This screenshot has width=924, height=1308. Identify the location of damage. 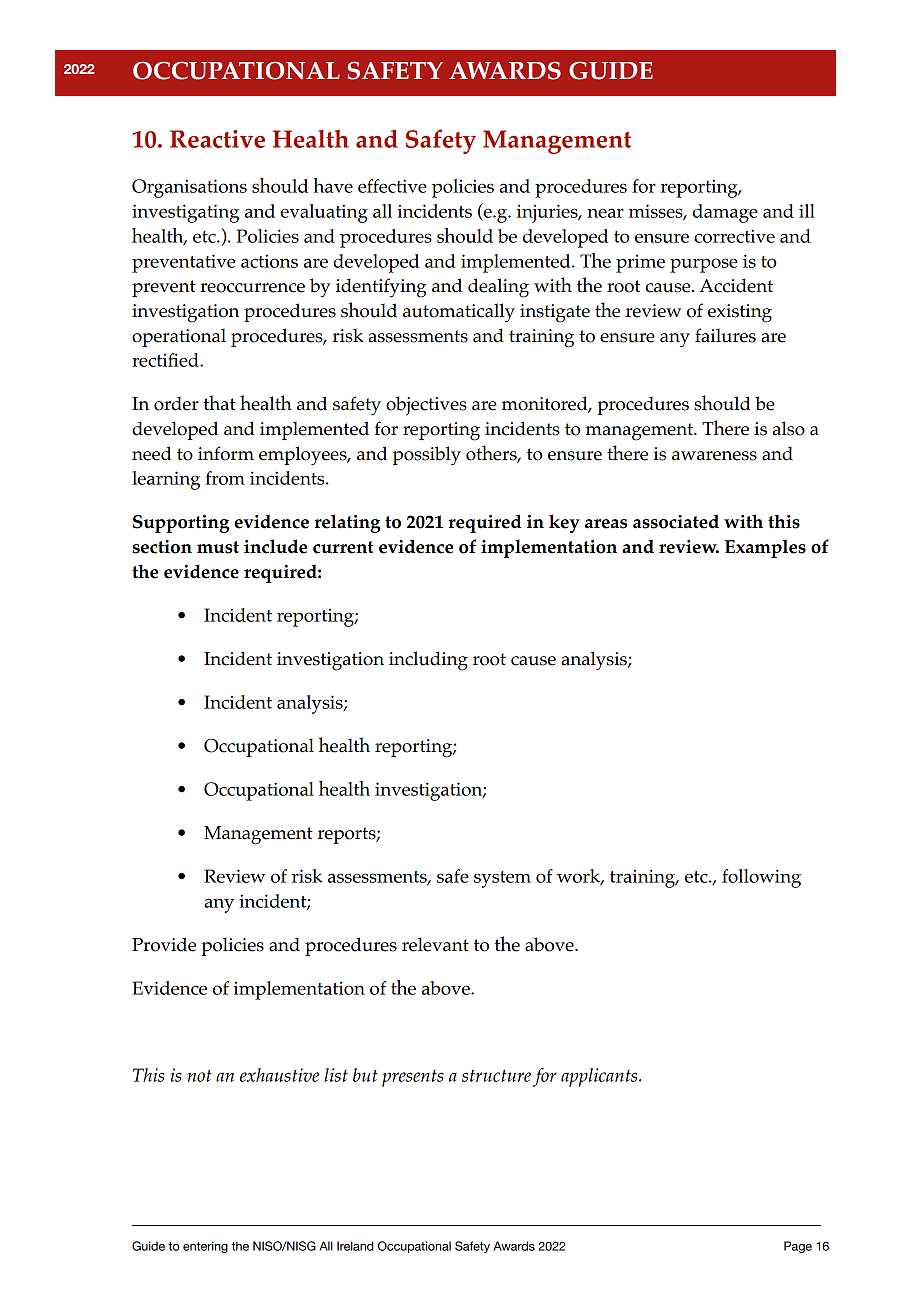
(725, 213).
